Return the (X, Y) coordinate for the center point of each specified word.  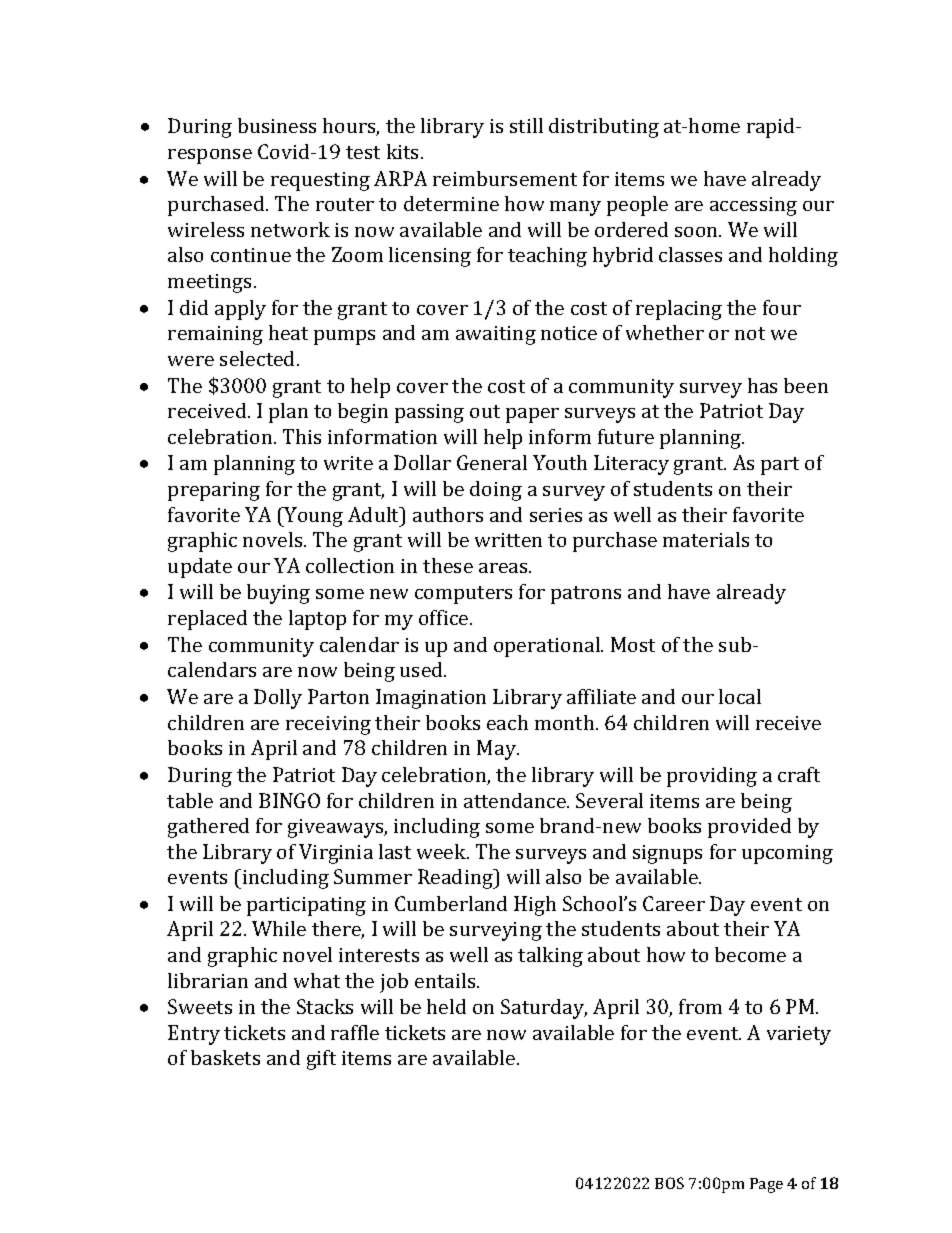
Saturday (544, 1009)
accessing (753, 206)
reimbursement (505, 178)
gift (321, 1060)
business (277, 125)
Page (766, 1185)
